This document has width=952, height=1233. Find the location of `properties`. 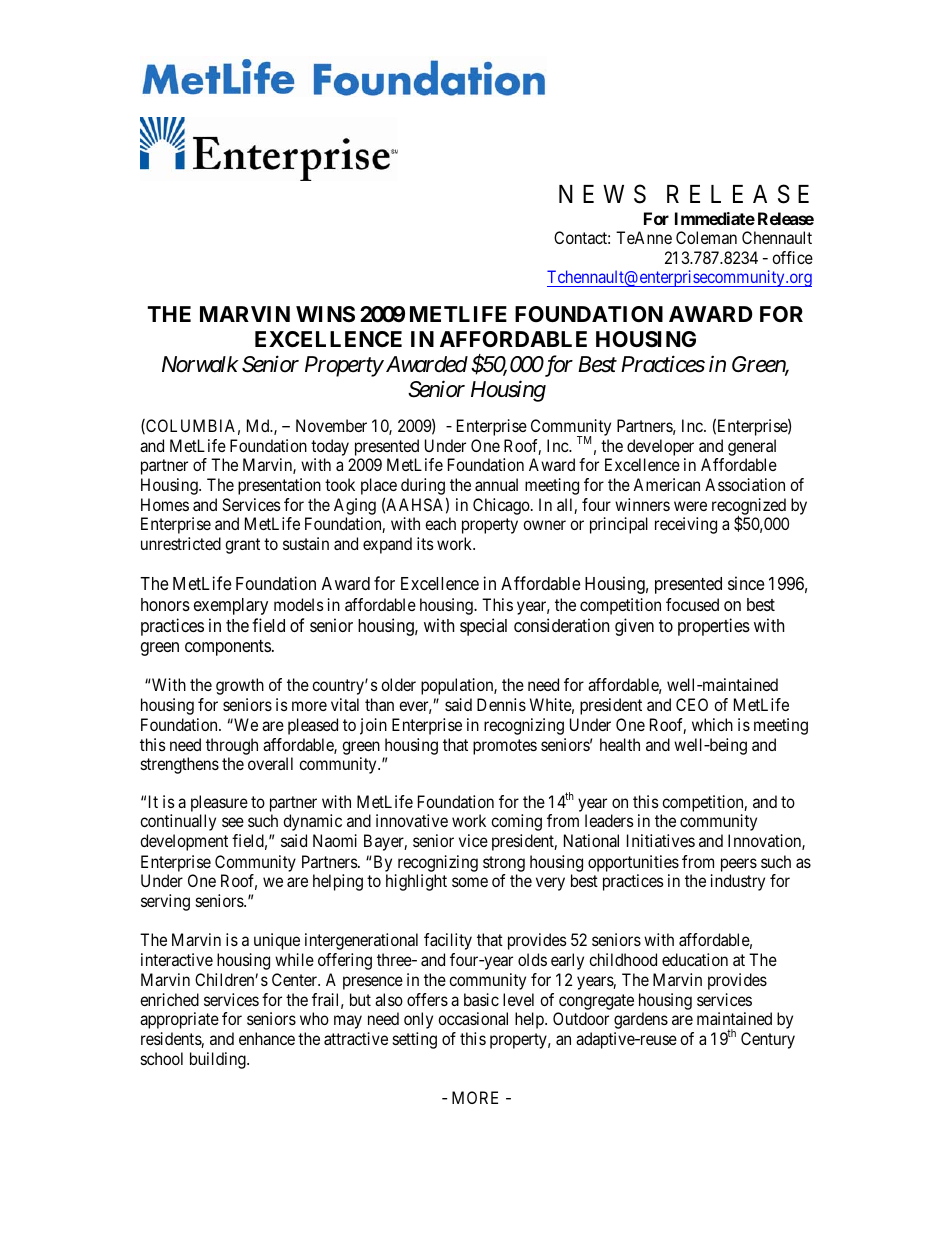

properties is located at coordinates (714, 627).
